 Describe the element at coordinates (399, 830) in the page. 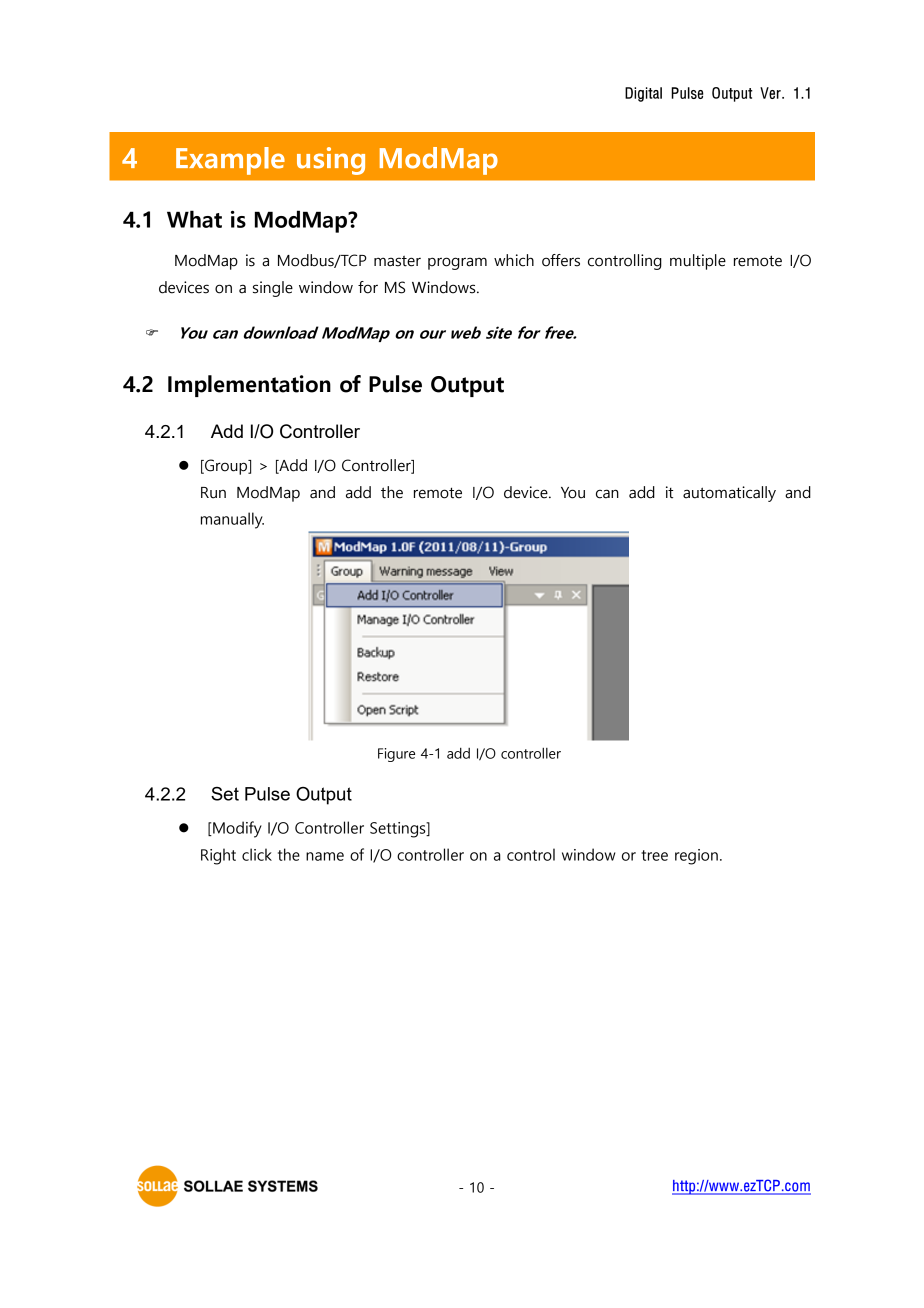

I see `Settings` at that location.
